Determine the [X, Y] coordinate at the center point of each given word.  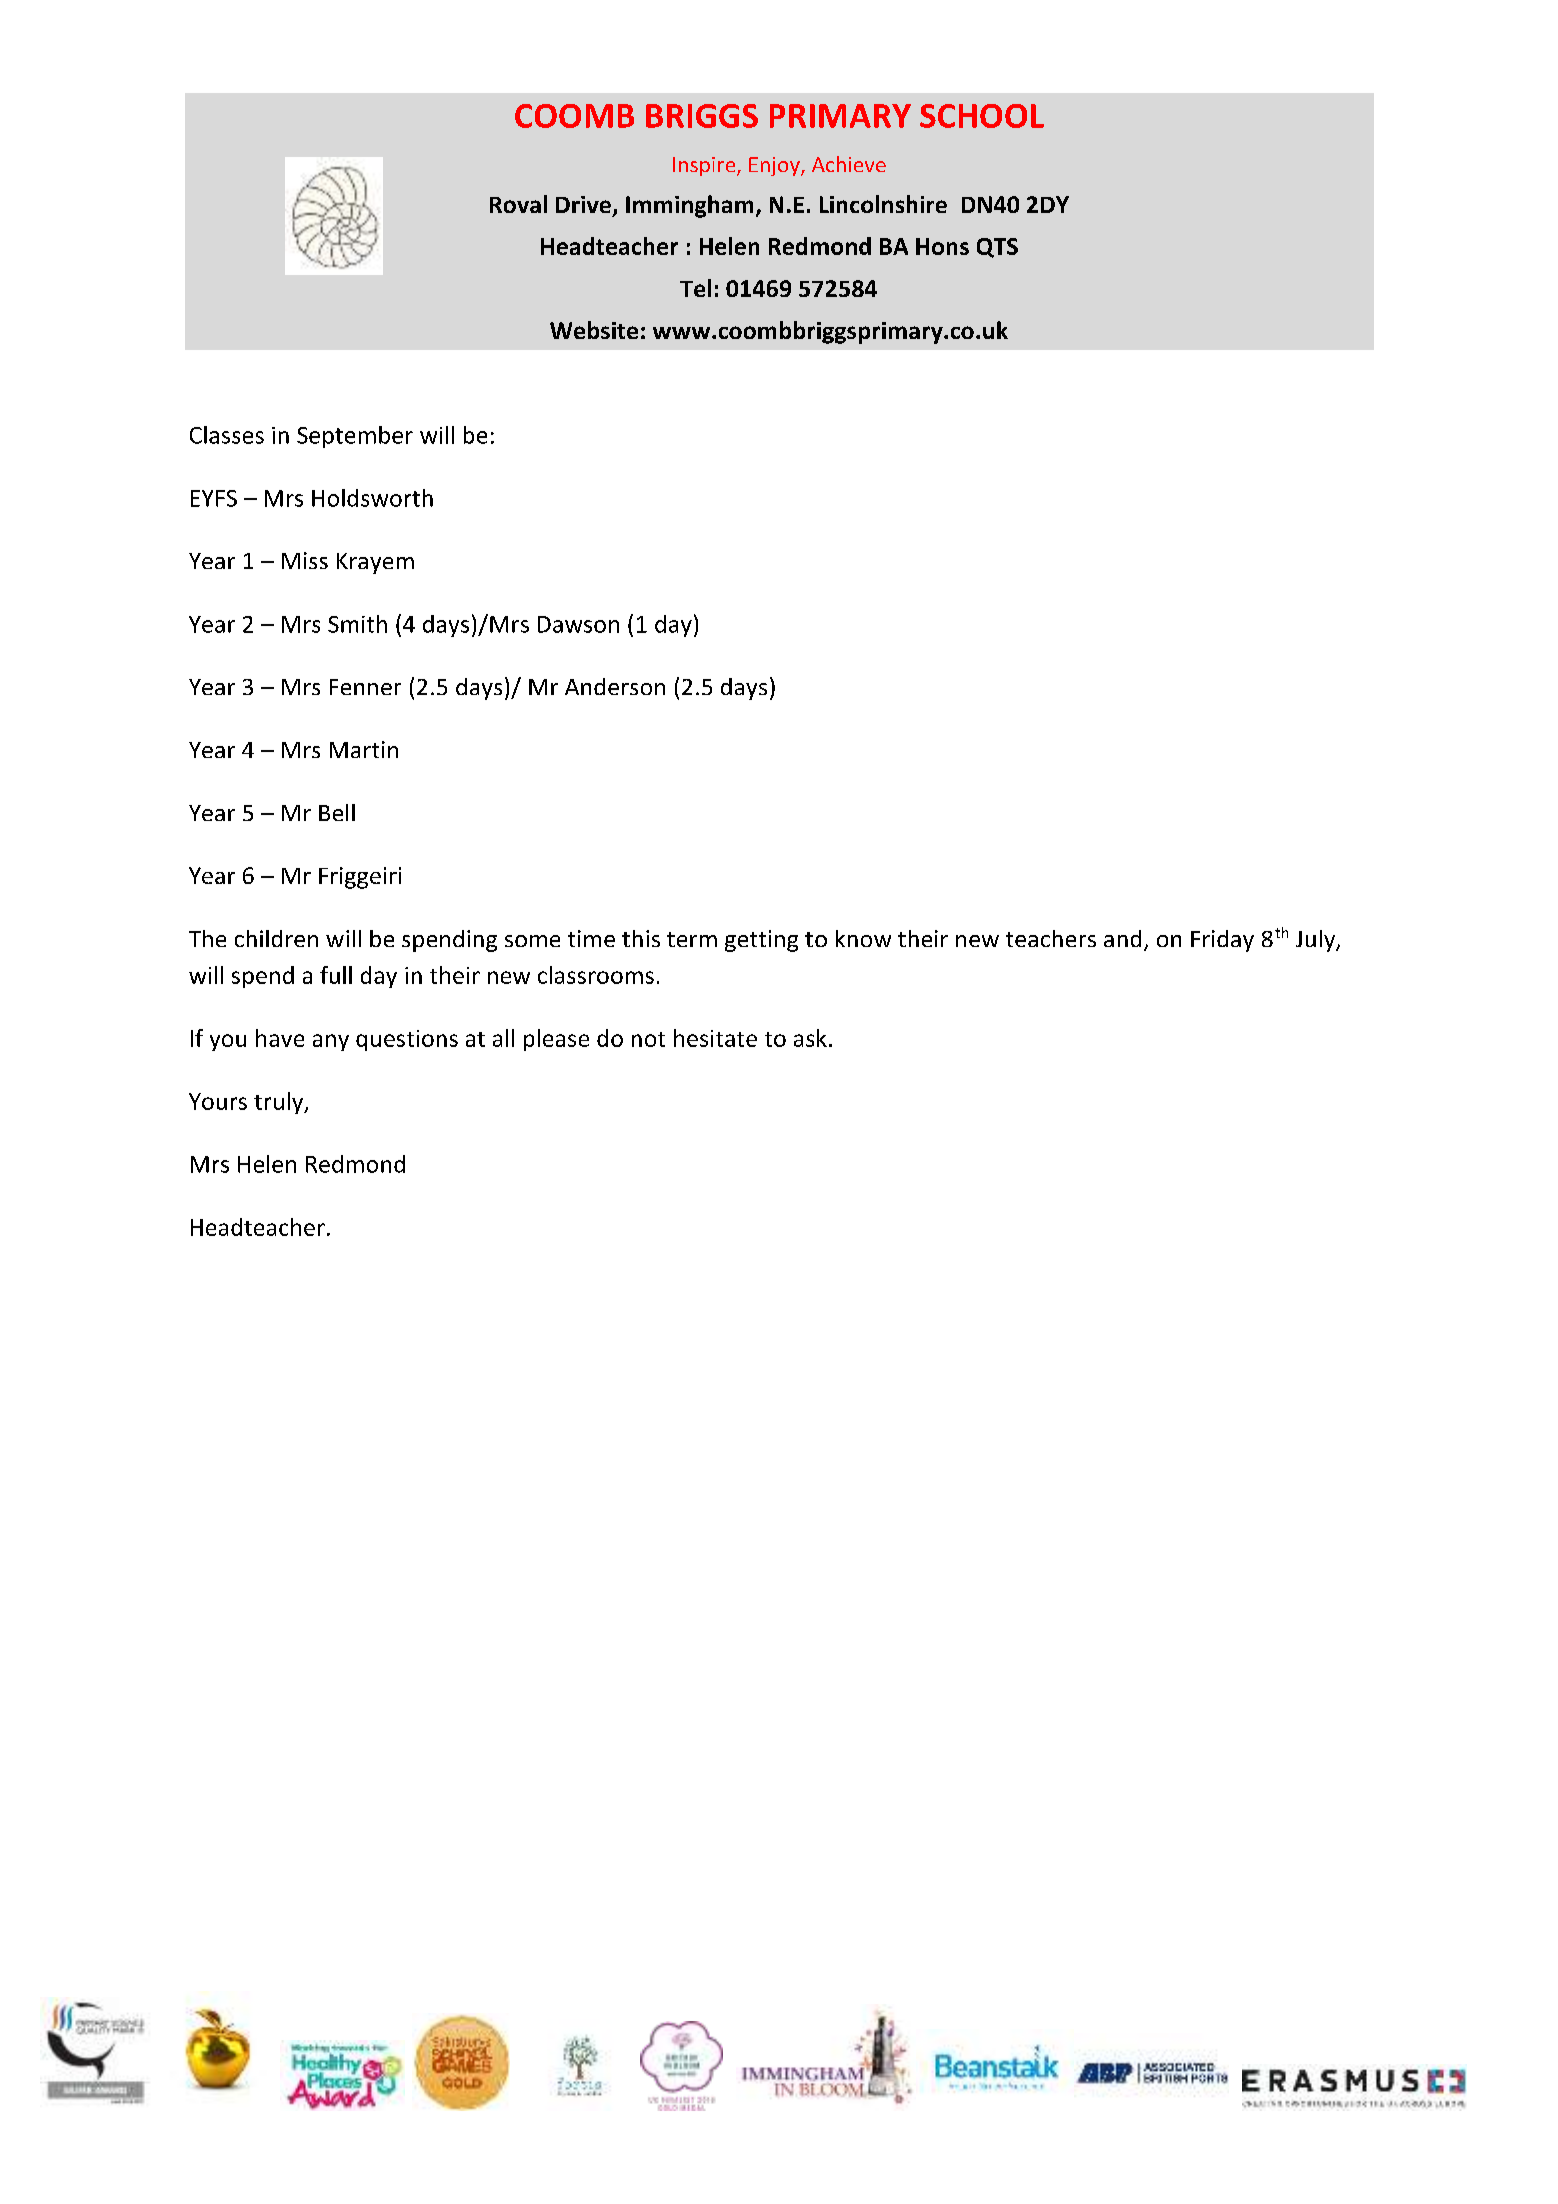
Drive [583, 204]
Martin [364, 749]
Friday [1222, 941]
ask [810, 1038]
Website [594, 330]
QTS [997, 248]
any [331, 1042]
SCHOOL [982, 116]
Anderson [615, 686]
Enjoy [775, 166]
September [355, 437]
